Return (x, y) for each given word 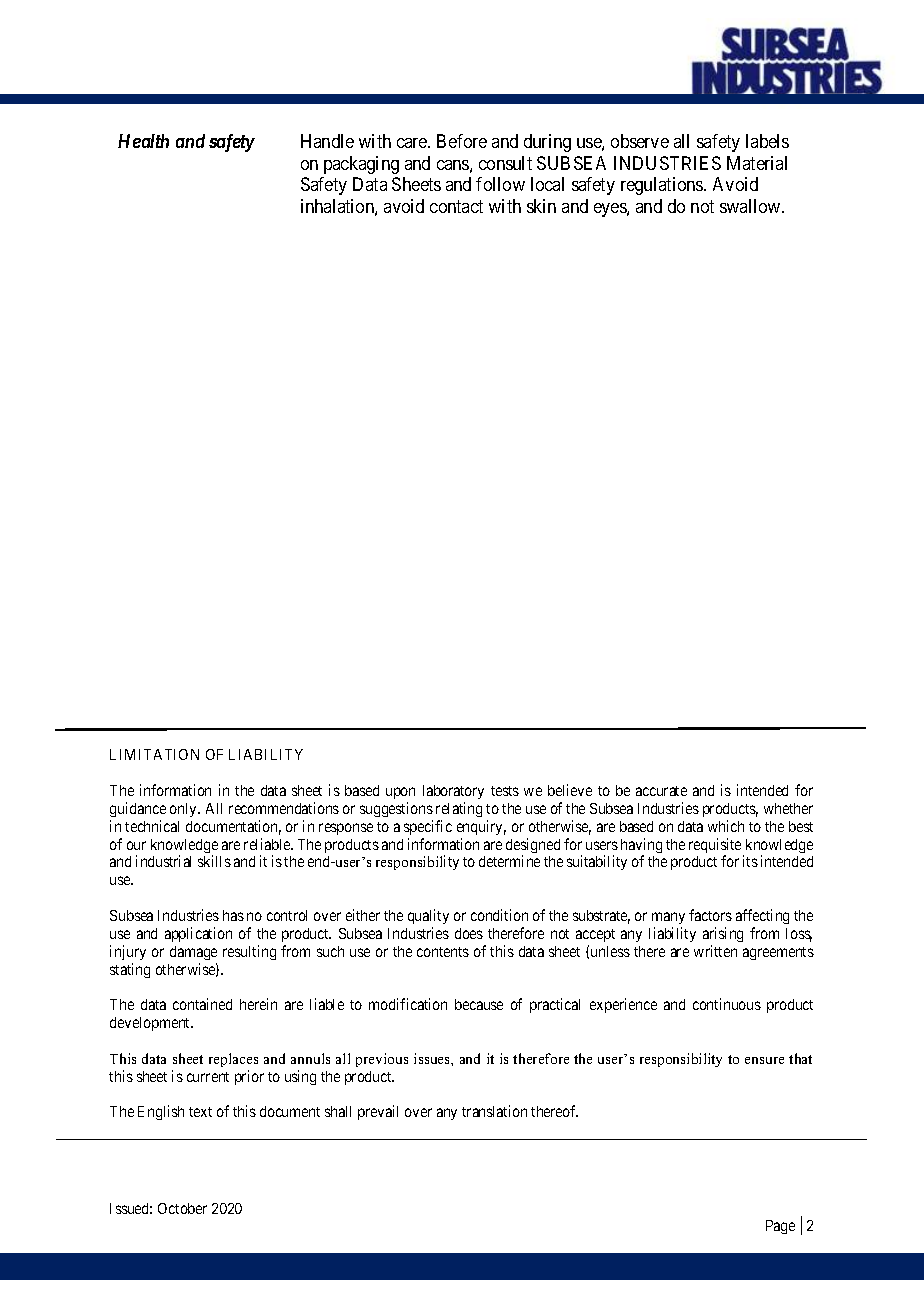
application (198, 934)
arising (723, 934)
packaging (361, 165)
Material (757, 163)
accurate (661, 791)
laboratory (453, 792)
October (182, 1208)
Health (143, 141)
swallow (751, 206)
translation (494, 1111)
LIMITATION (154, 754)
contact (456, 206)
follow (500, 184)
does (469, 933)
